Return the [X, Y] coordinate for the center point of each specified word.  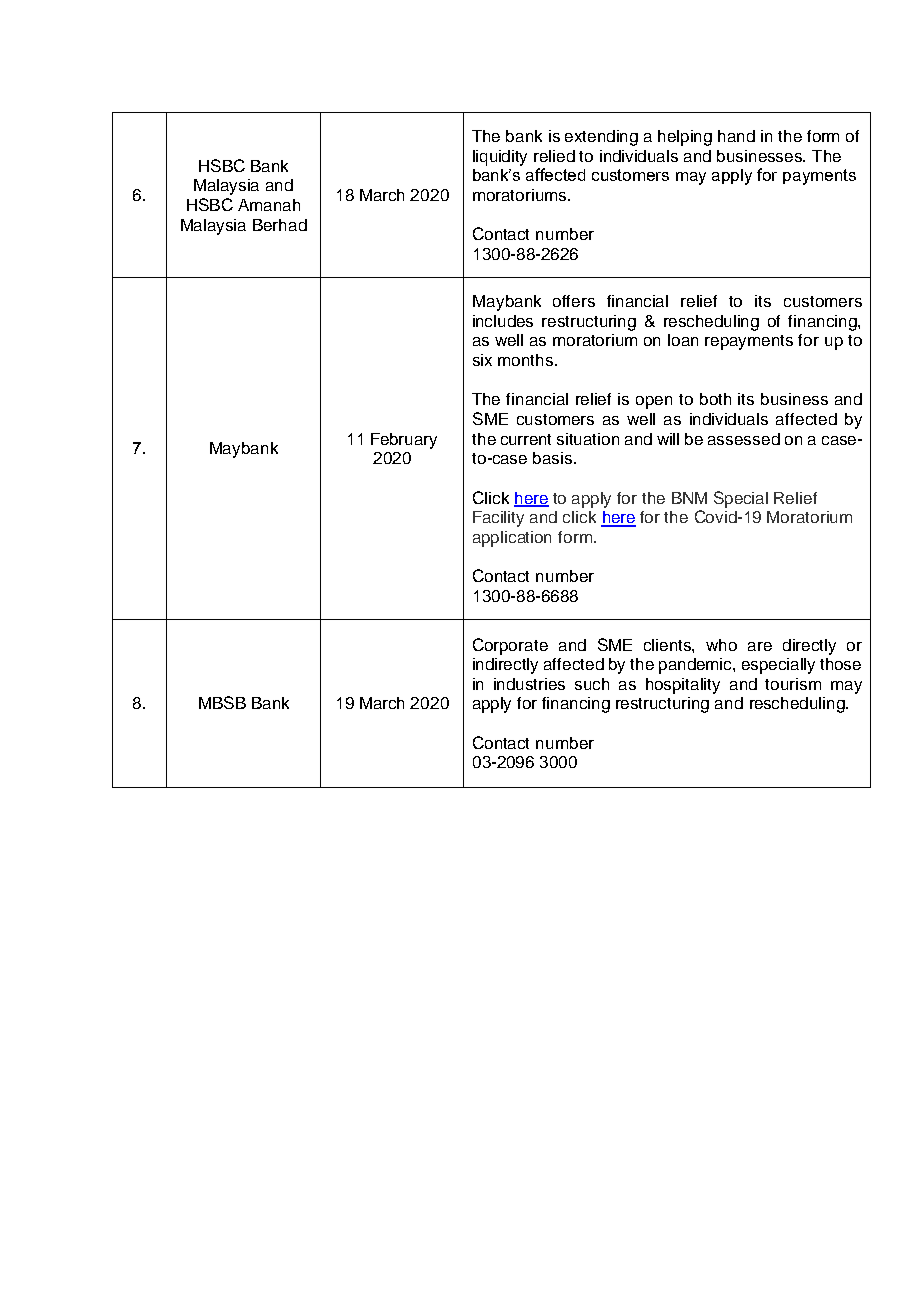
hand [736, 136]
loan [683, 340]
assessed [744, 439]
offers [574, 301]
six [482, 360]
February [404, 441]
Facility [498, 519]
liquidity [500, 158]
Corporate [510, 646]
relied [554, 156]
